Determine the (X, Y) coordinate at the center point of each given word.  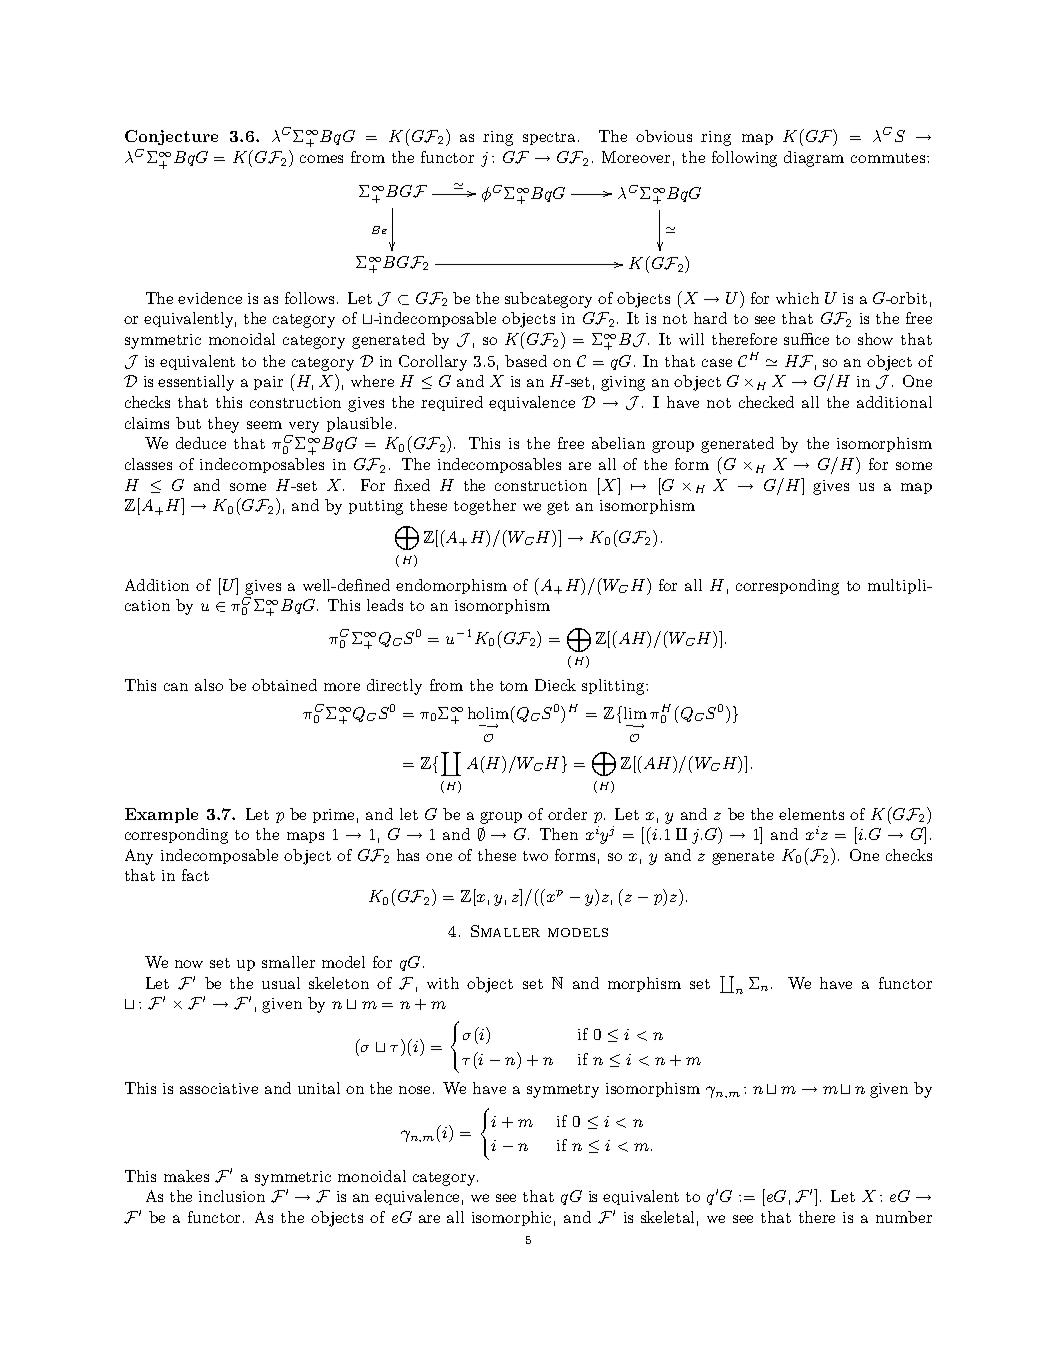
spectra (551, 138)
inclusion (232, 1196)
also (209, 685)
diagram (814, 159)
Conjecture (171, 137)
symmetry (563, 1091)
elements (811, 814)
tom (514, 686)
